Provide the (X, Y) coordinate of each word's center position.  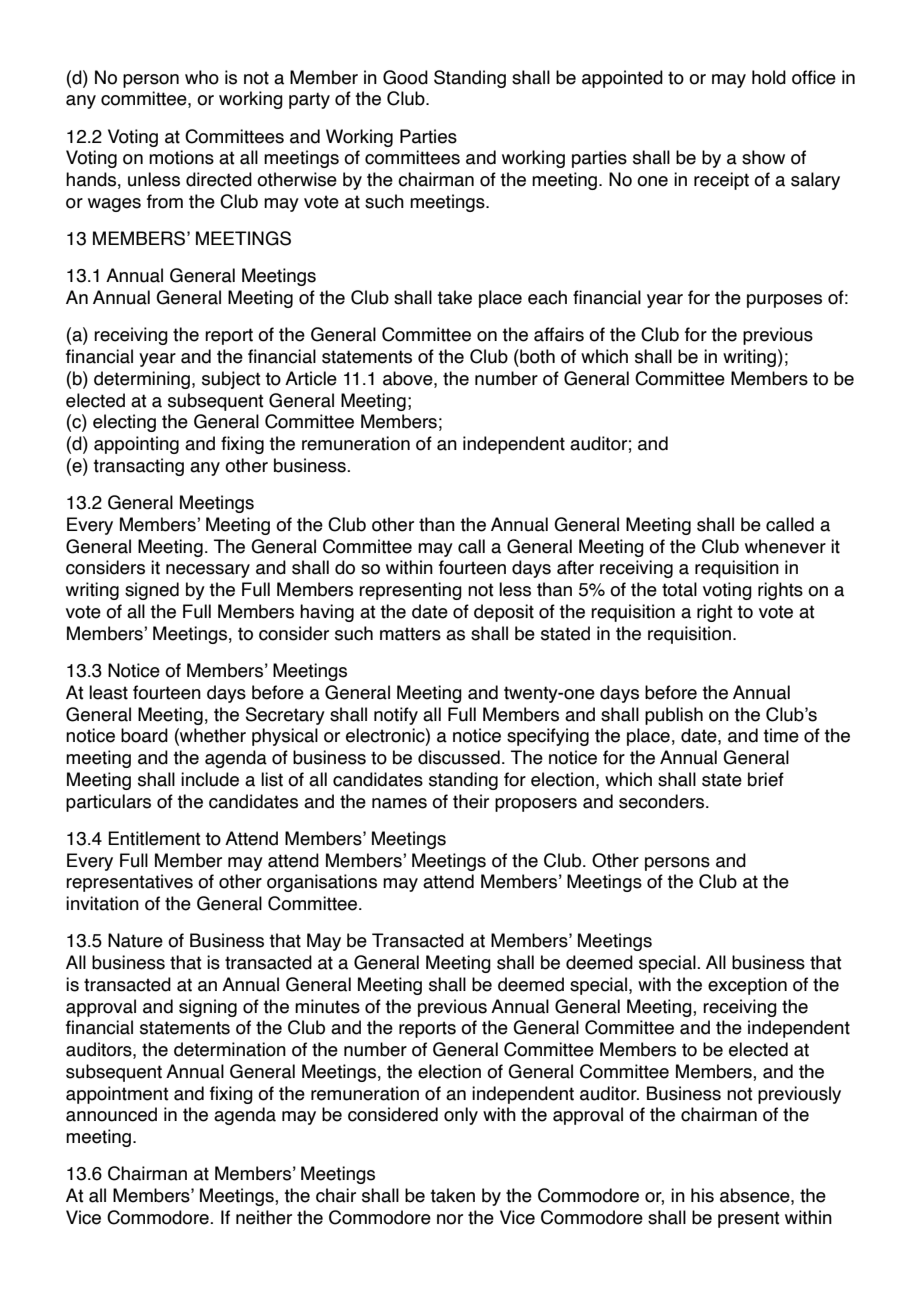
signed (152, 591)
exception (747, 986)
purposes (784, 301)
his (702, 1195)
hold (769, 77)
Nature (135, 940)
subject (231, 380)
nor (450, 1219)
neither (264, 1217)
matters (410, 634)
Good (405, 77)
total (679, 589)
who (202, 77)
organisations (322, 883)
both (536, 356)
